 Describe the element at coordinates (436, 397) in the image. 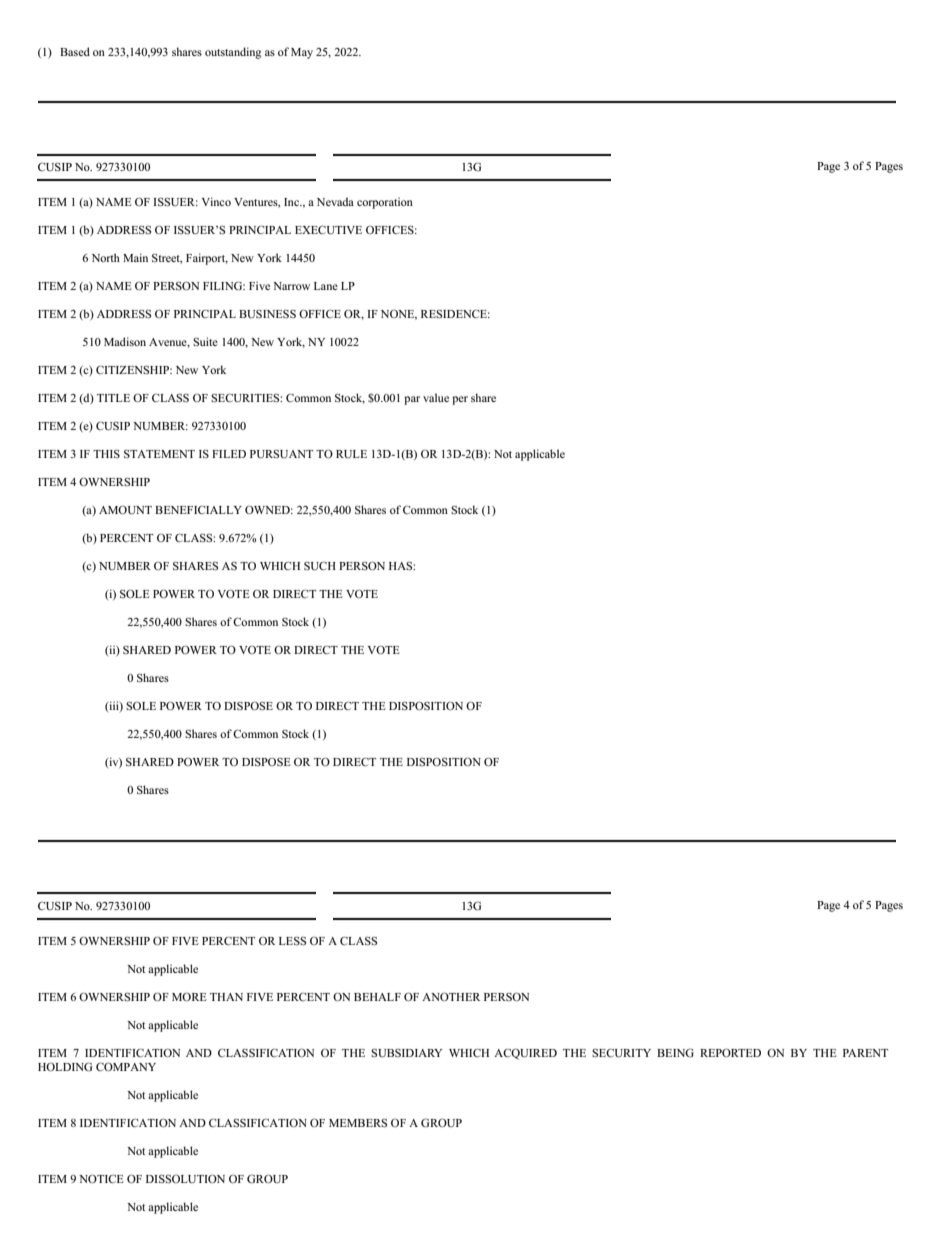

I see `value` at that location.
